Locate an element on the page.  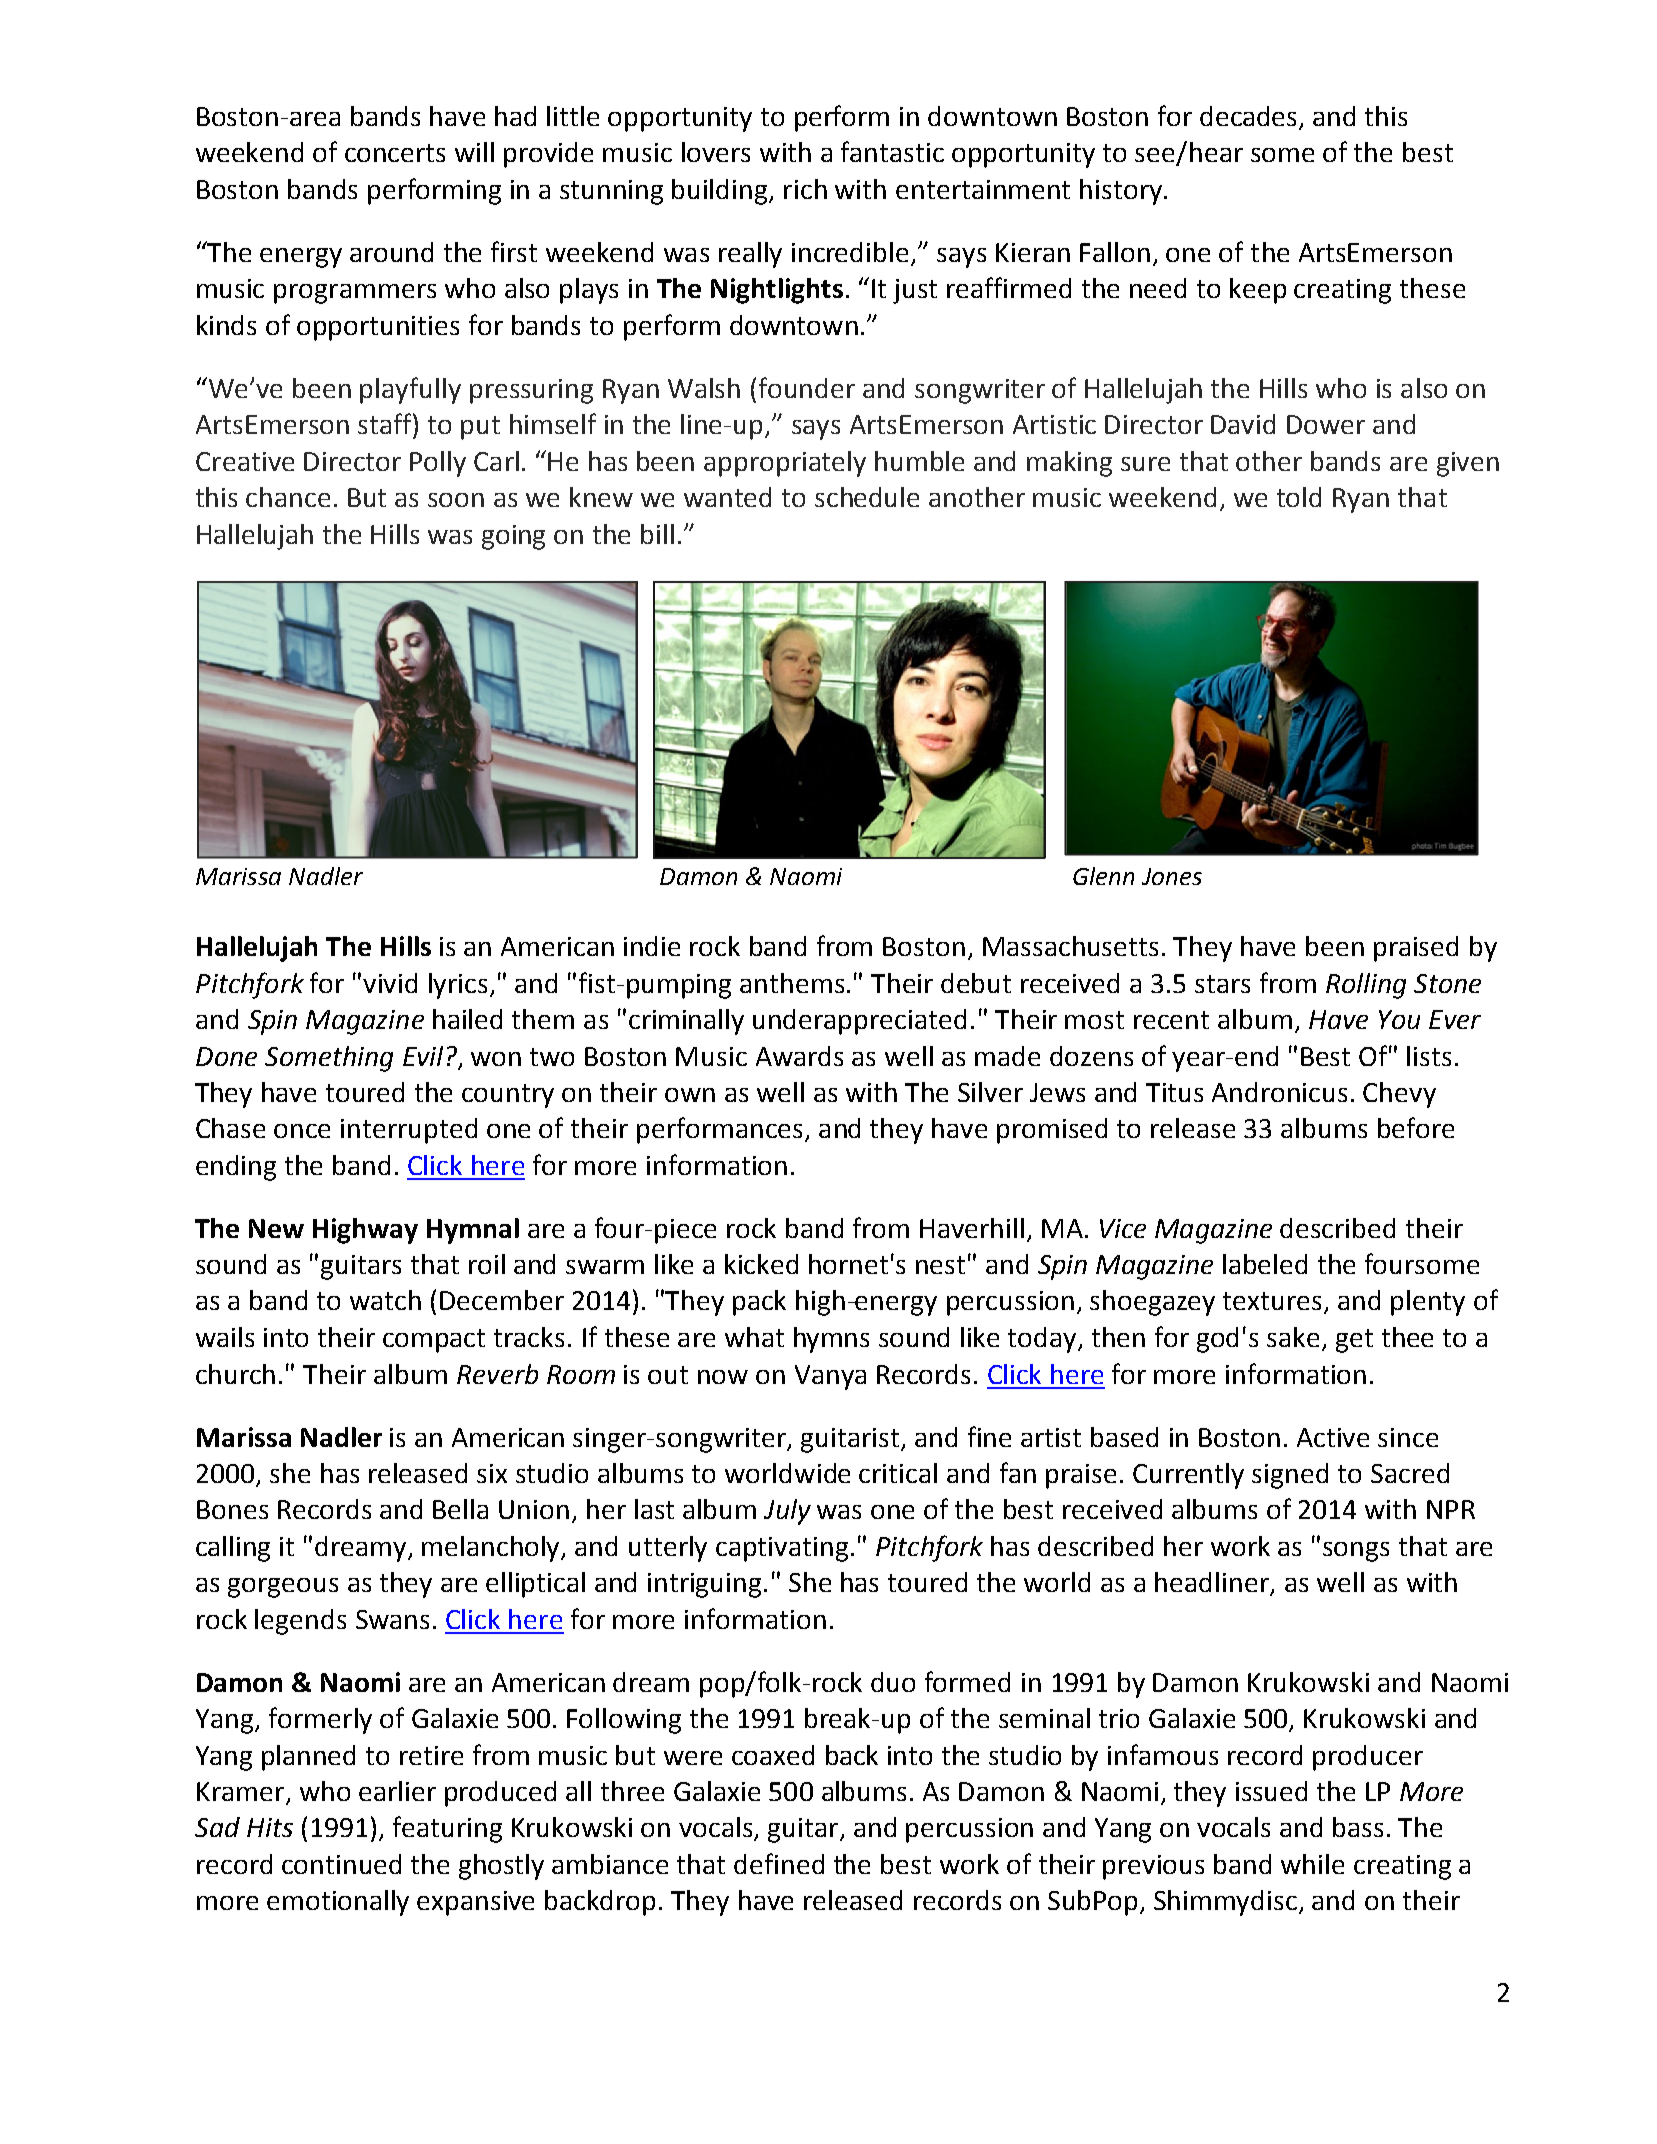
six is located at coordinates (492, 1473).
